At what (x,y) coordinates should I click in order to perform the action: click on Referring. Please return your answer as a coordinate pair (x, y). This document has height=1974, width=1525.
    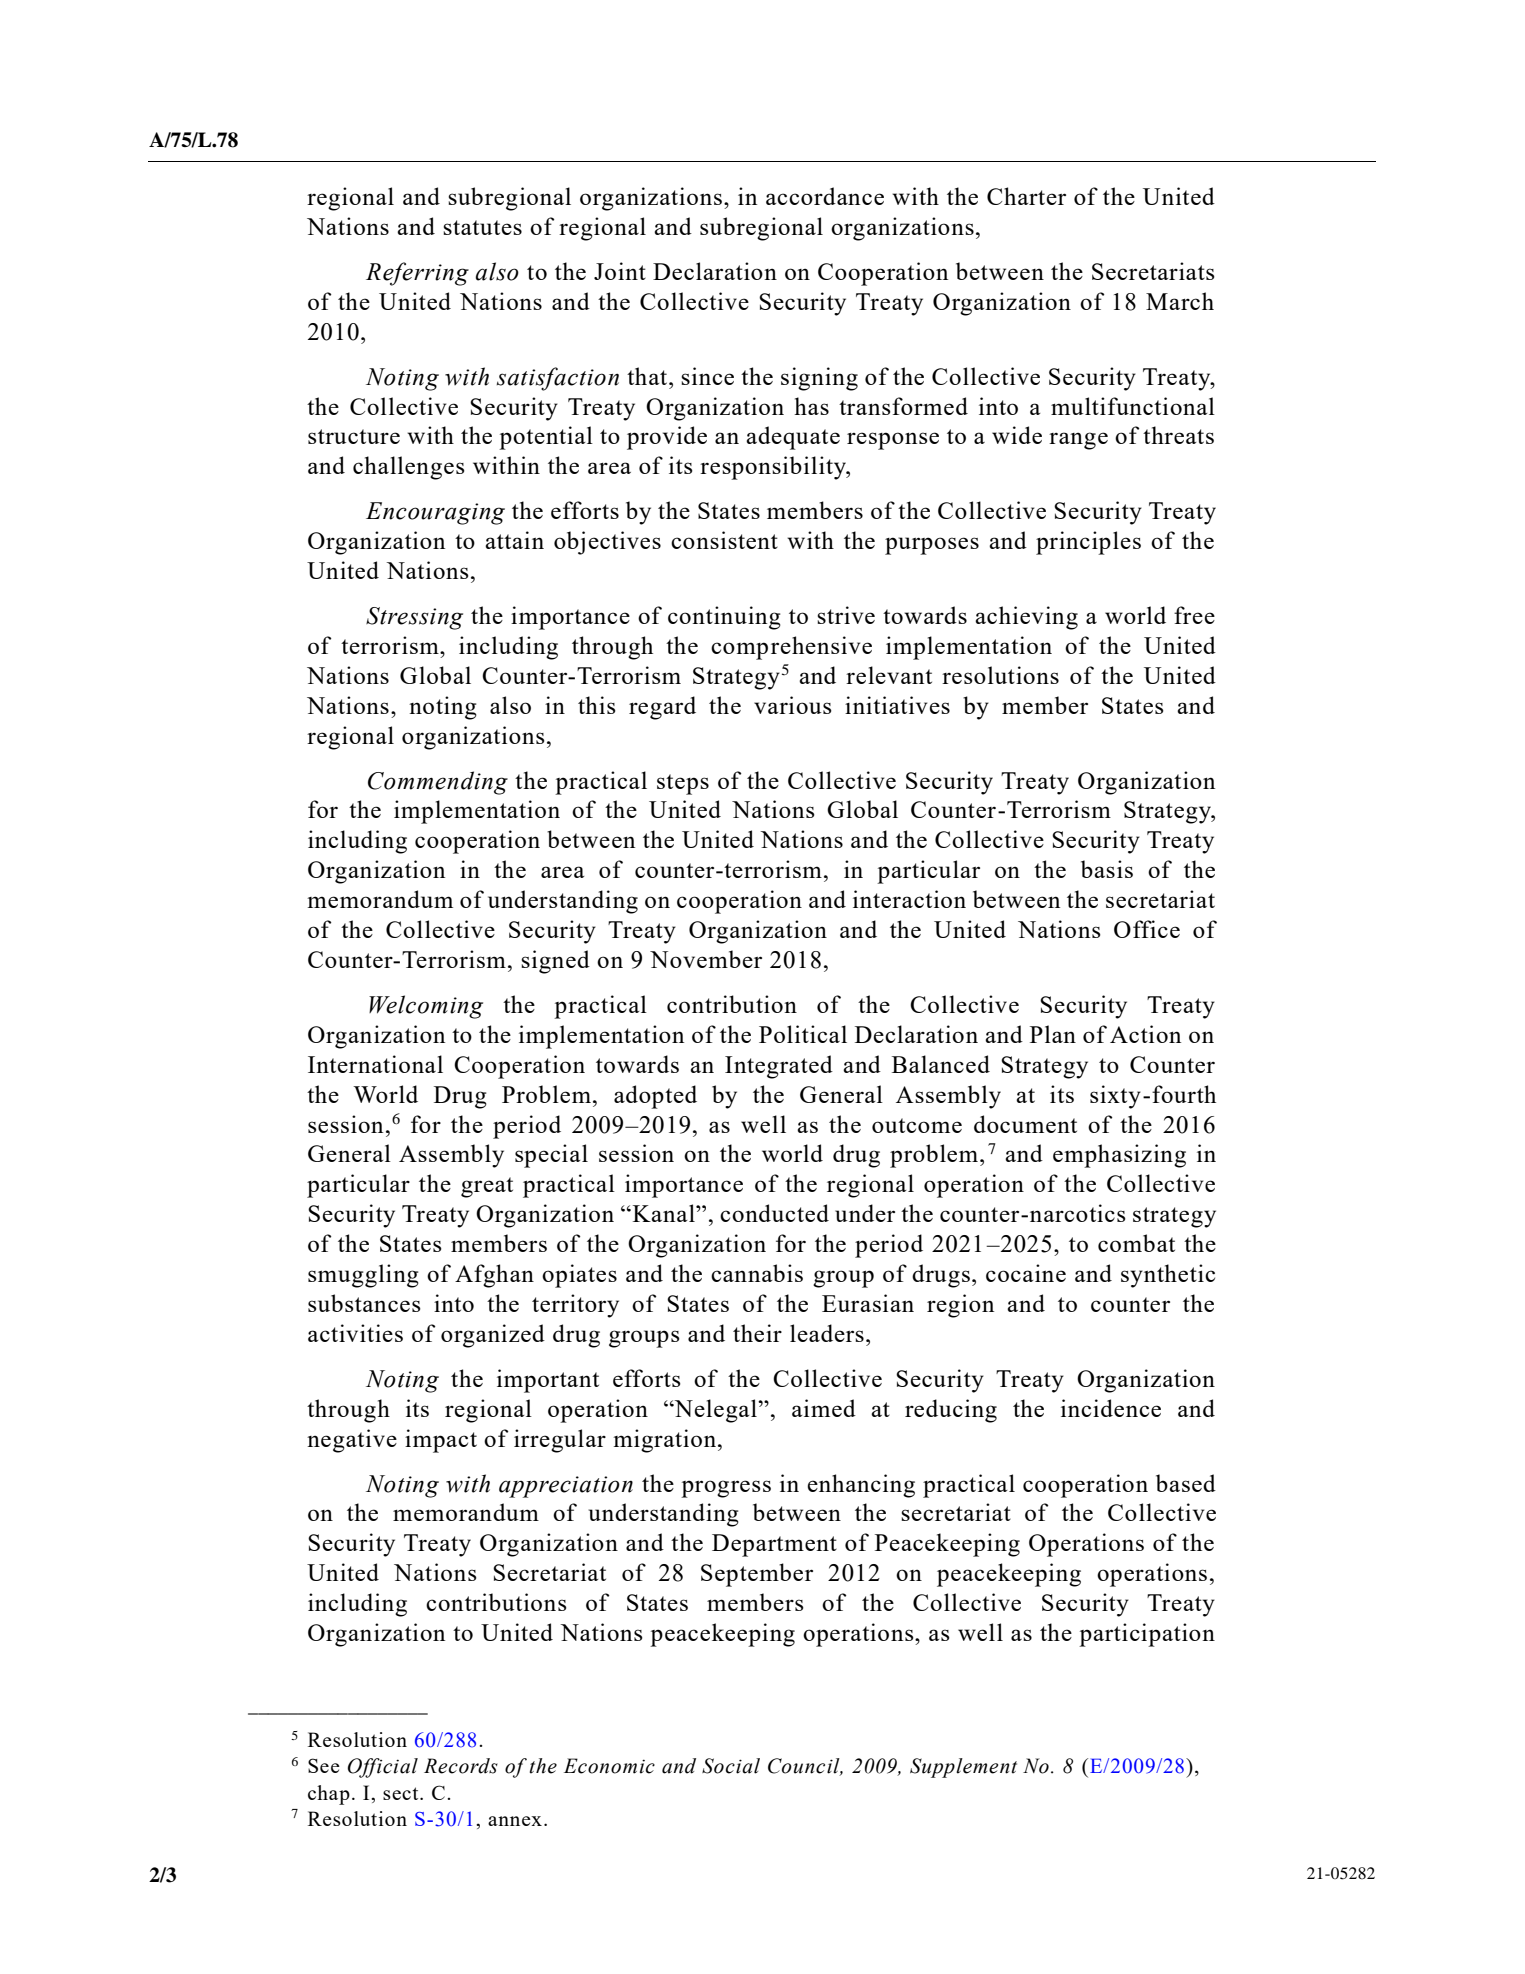
    Looking at the image, I should click on (417, 274).
